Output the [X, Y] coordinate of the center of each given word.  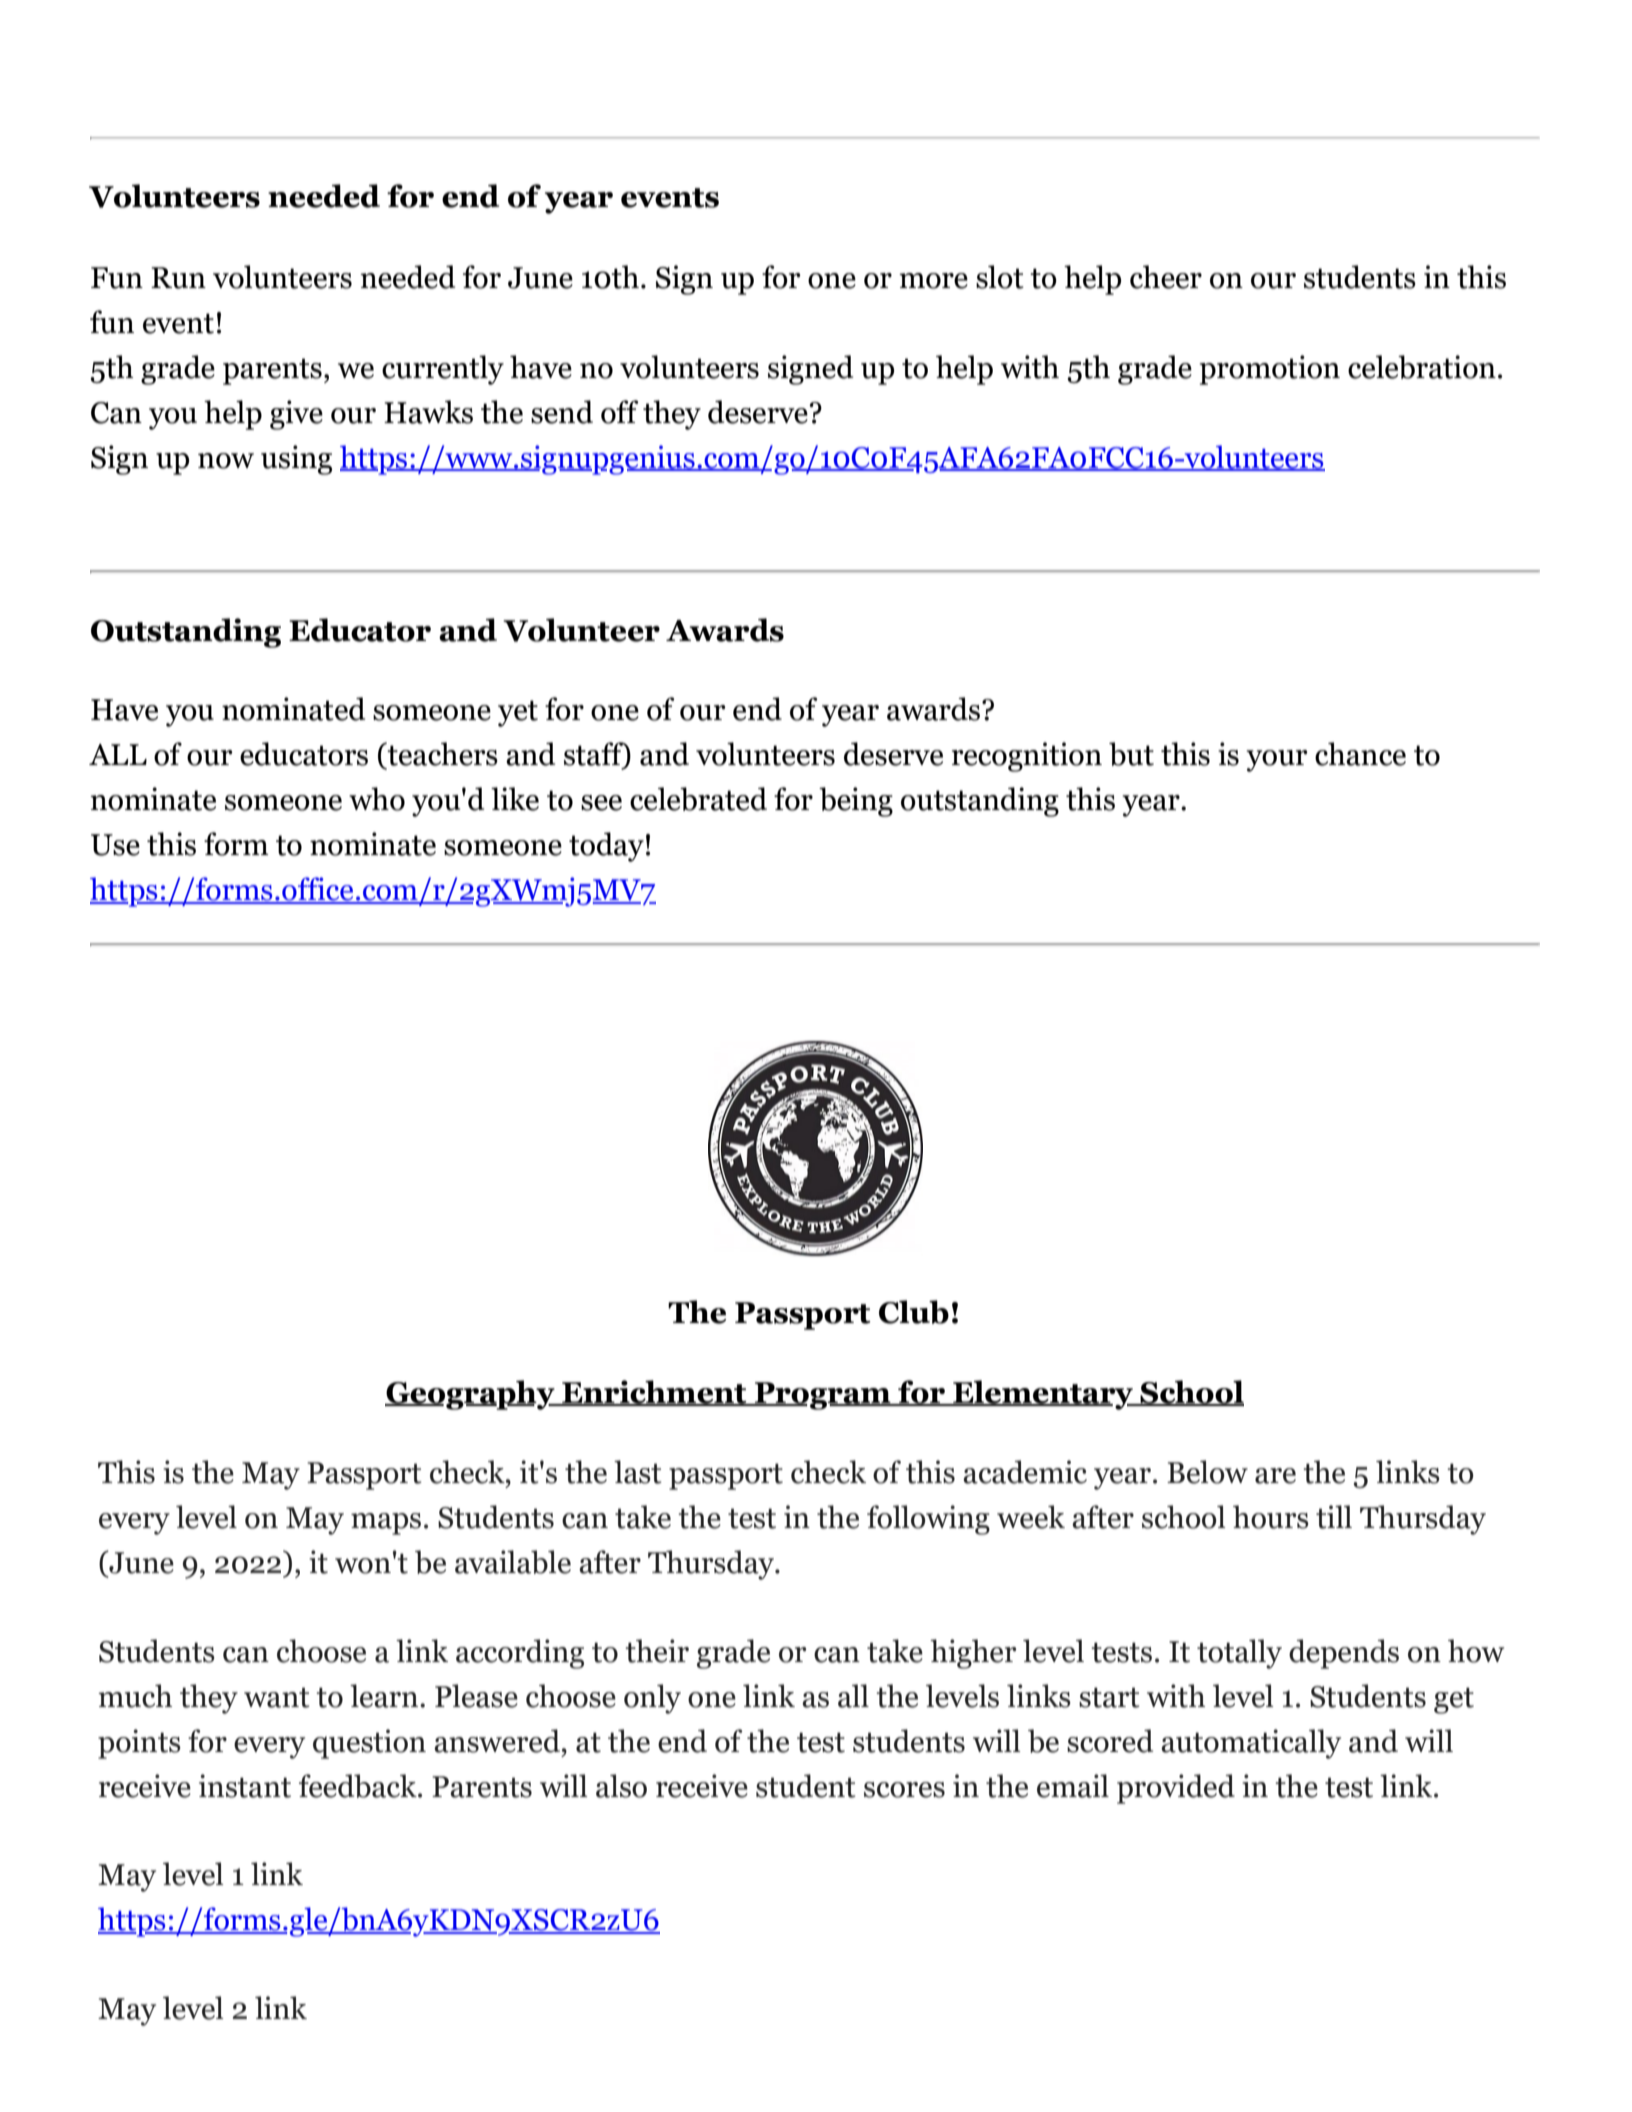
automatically [1251, 1744]
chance [1360, 754]
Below [1207, 1472]
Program [823, 1396]
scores [904, 1790]
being [856, 802]
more [933, 281]
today [606, 847]
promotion [1270, 370]
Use [115, 845]
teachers [441, 754]
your [1277, 761]
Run [178, 278]
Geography [471, 1395]
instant [245, 1786]
